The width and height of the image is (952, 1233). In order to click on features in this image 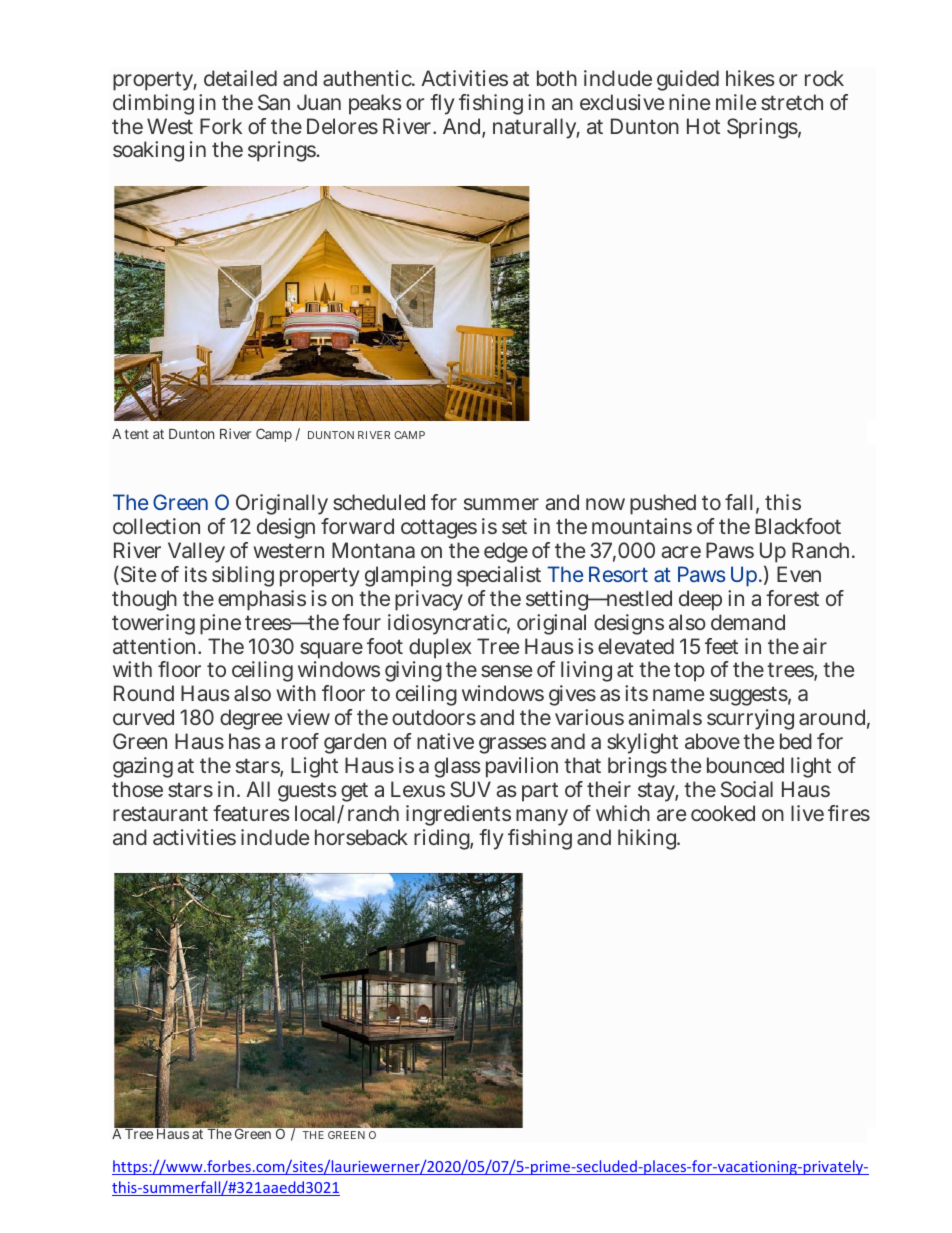, I will do `click(251, 813)`.
